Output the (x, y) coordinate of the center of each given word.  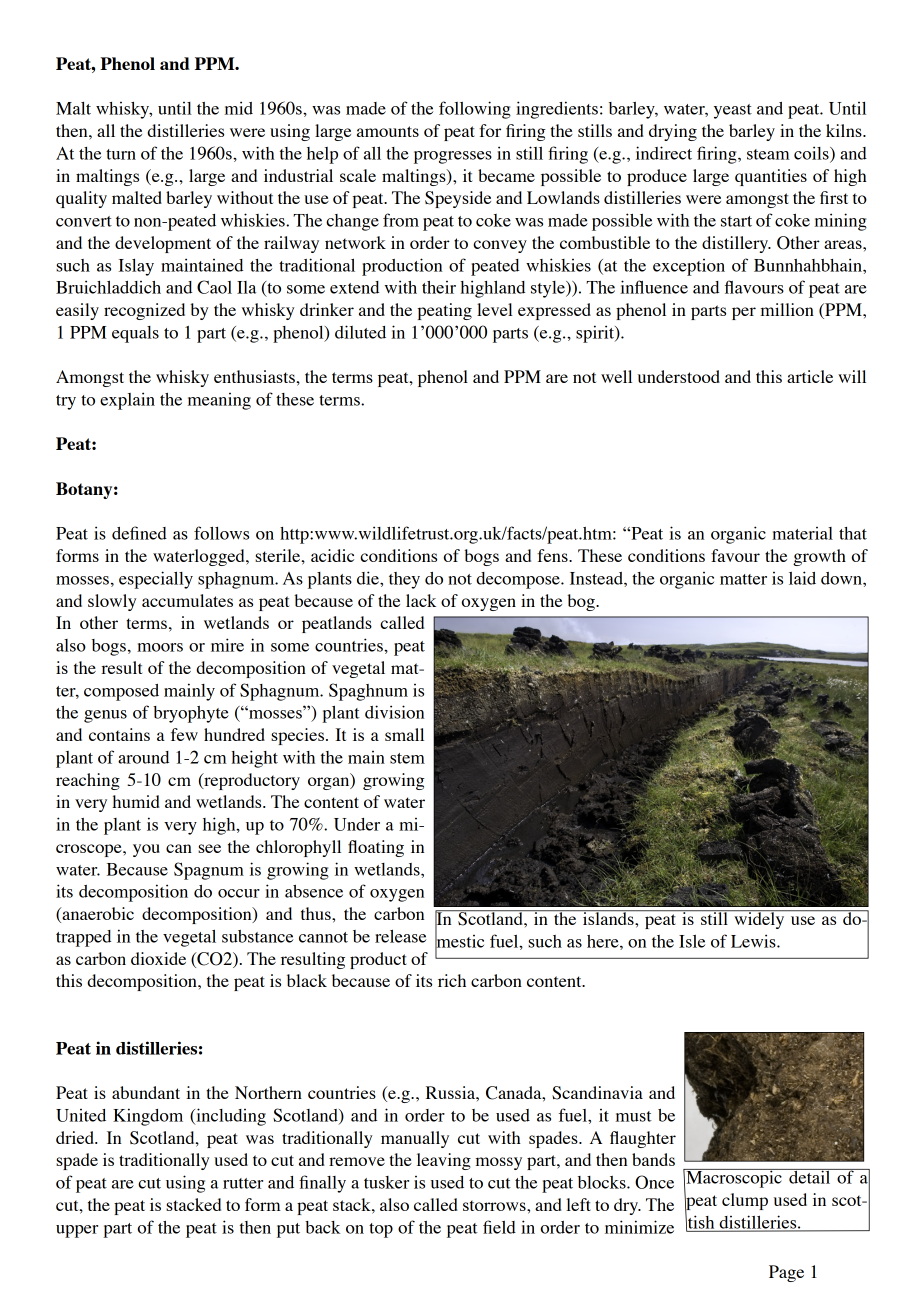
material (802, 533)
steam (768, 154)
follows (221, 533)
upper (77, 1231)
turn (121, 154)
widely (759, 919)
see (209, 848)
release (400, 936)
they (404, 580)
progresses (453, 157)
